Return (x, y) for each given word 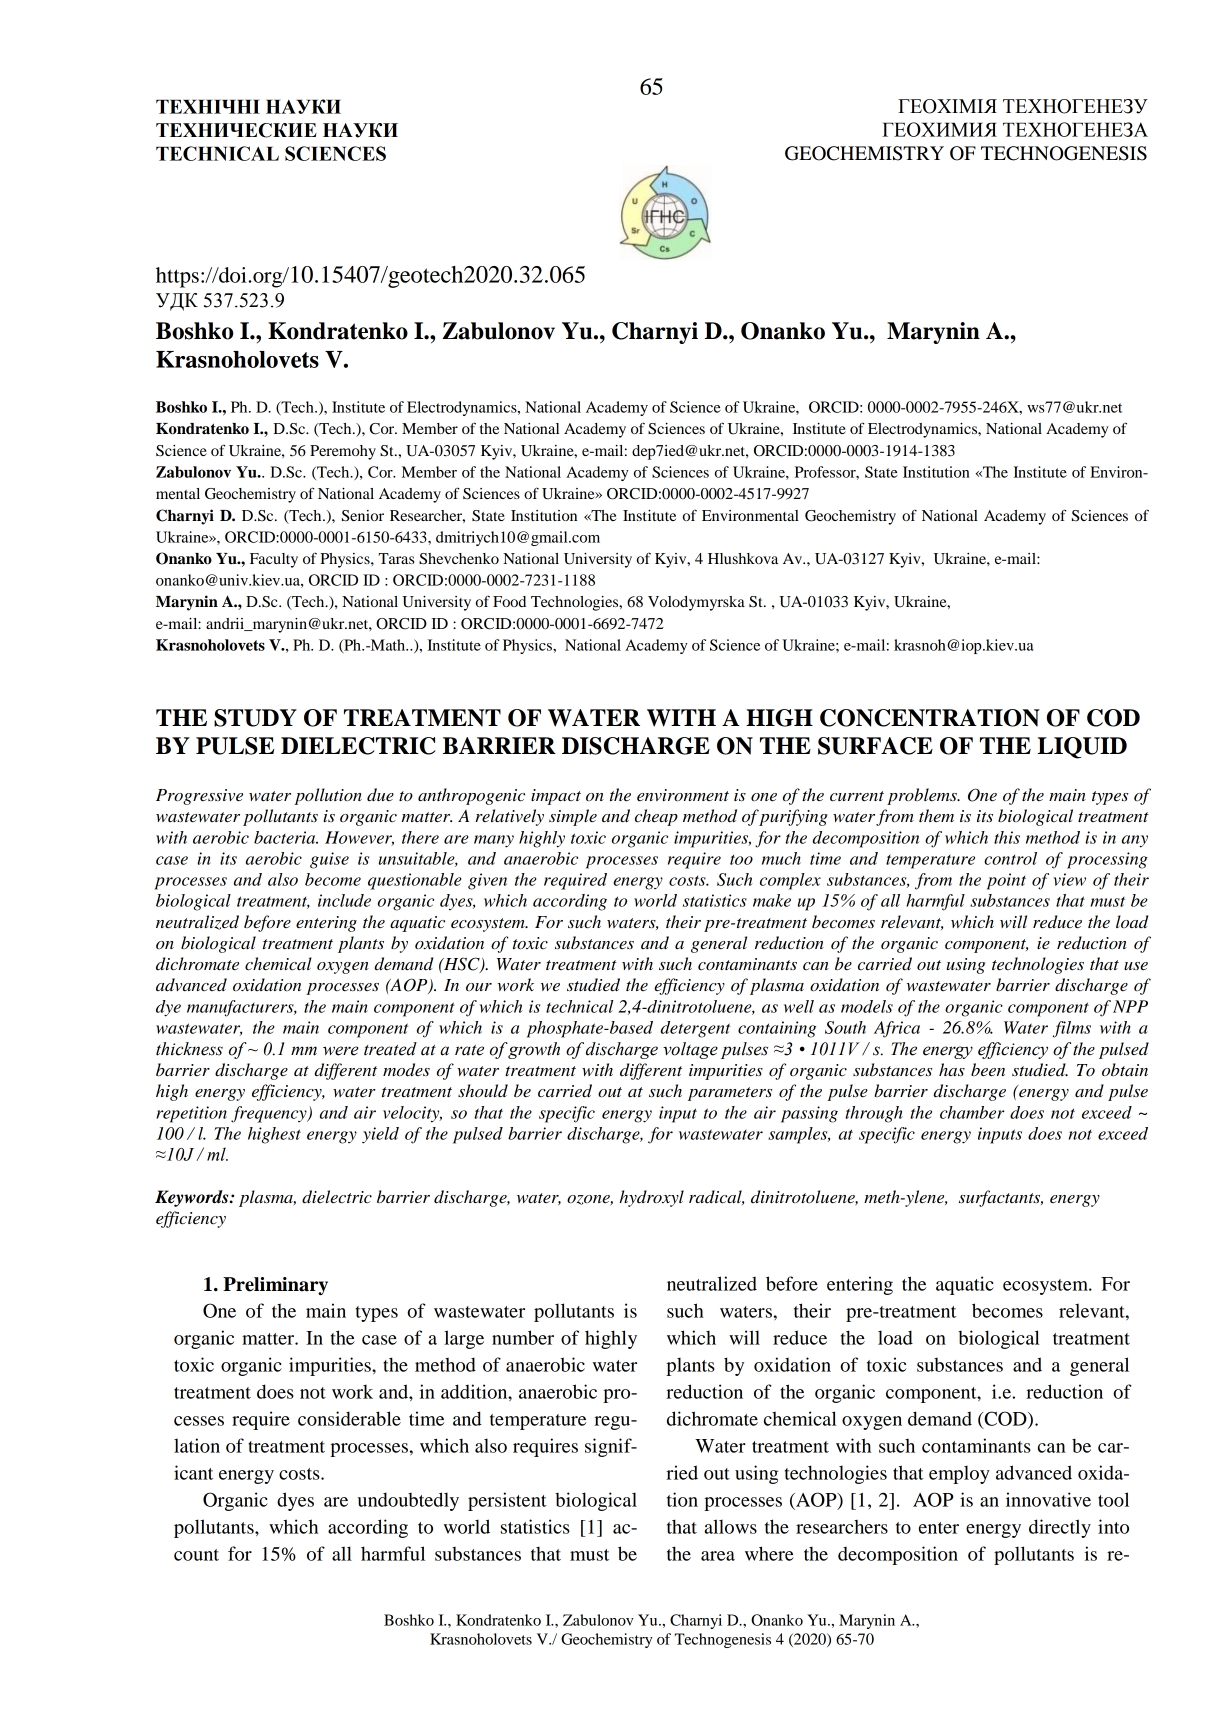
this (1007, 837)
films (1072, 1029)
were (340, 1051)
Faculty (274, 560)
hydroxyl (651, 1198)
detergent (695, 1029)
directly (1060, 1528)
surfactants (1001, 1198)
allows (730, 1526)
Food (509, 601)
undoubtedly (408, 1501)
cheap (656, 817)
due (380, 795)
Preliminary (275, 1286)
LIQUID (1082, 748)
